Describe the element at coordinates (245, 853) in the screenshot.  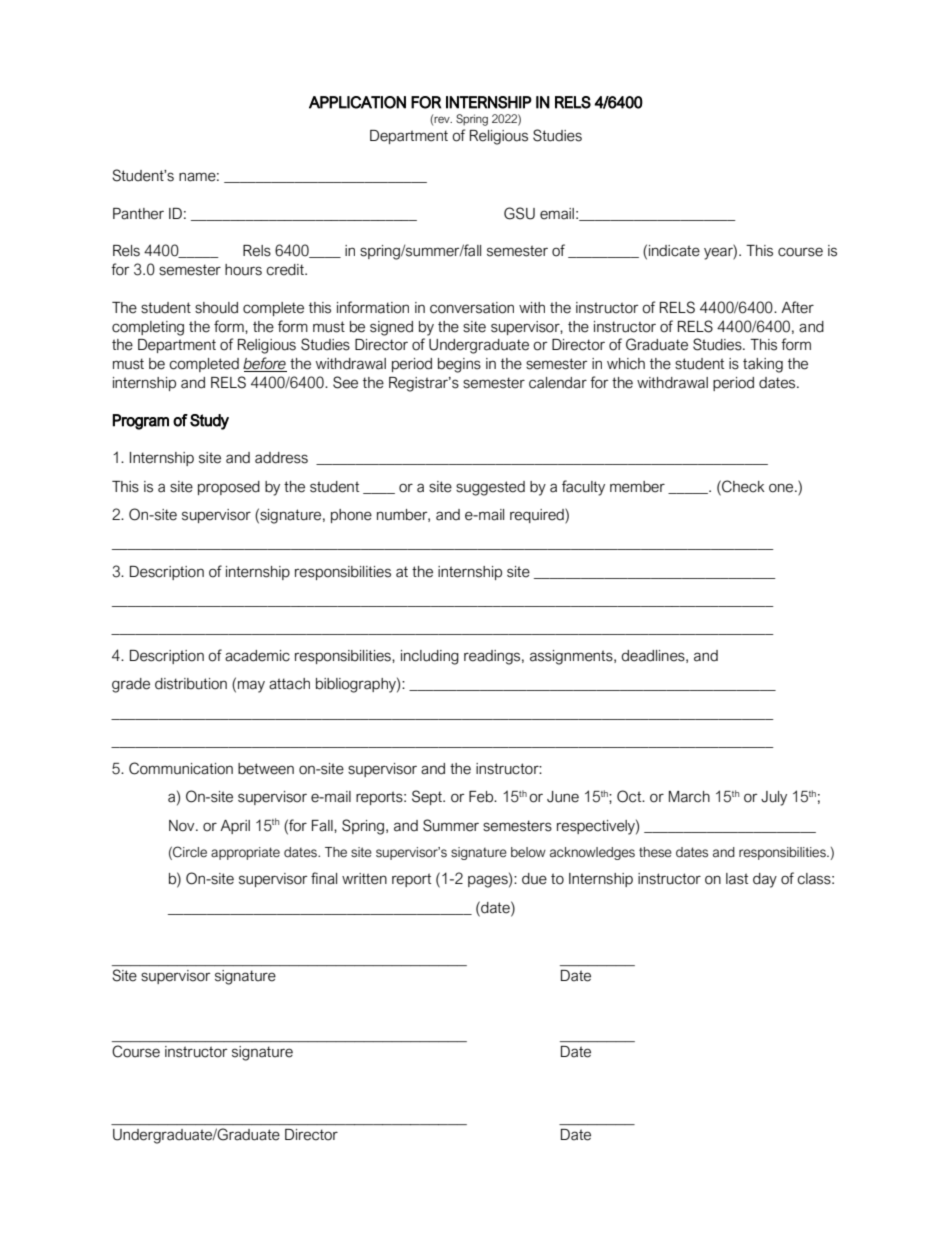
I see `appropriate` at that location.
